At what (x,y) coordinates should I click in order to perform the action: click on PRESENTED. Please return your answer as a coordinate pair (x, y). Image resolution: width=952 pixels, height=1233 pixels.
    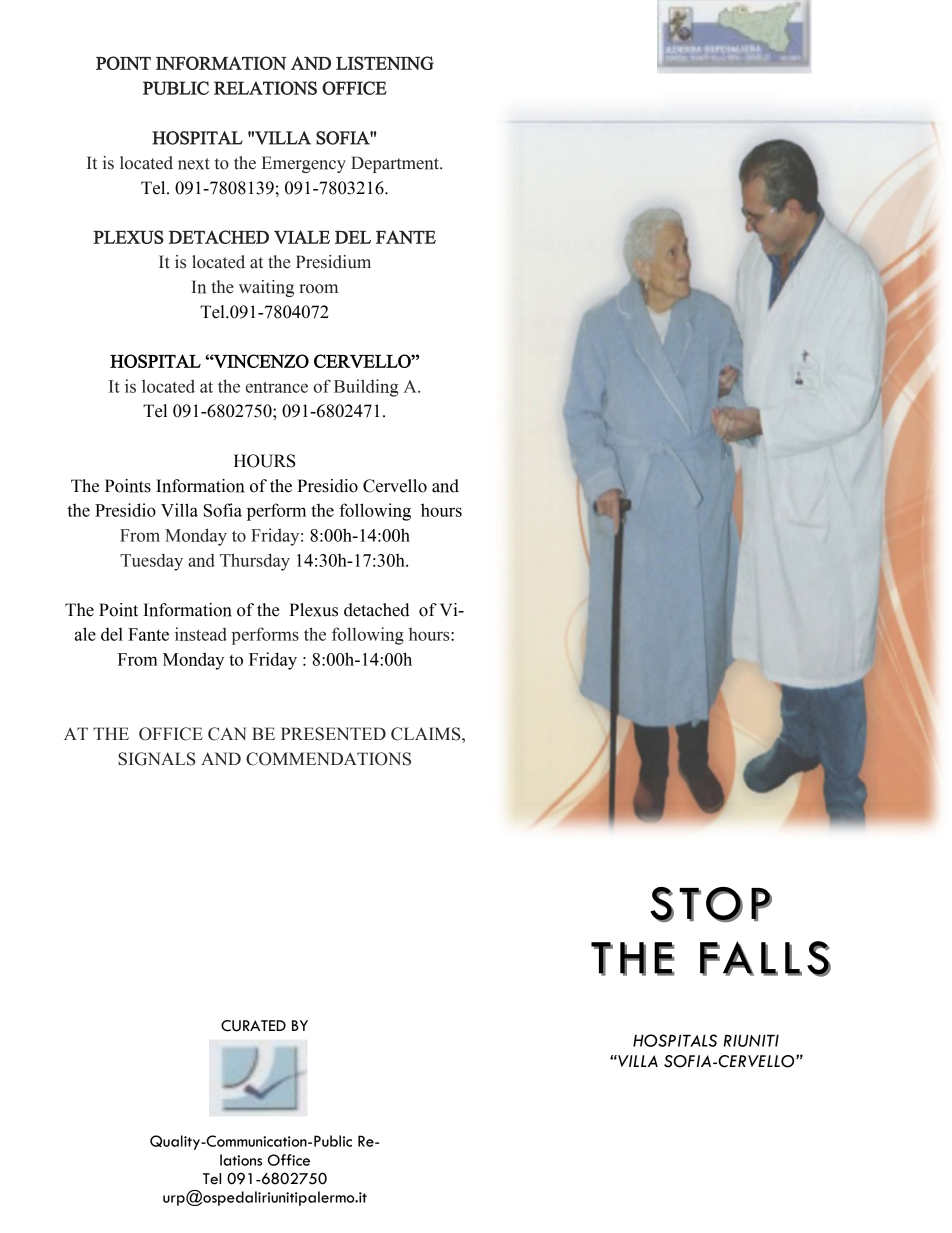
    Looking at the image, I should click on (333, 734).
